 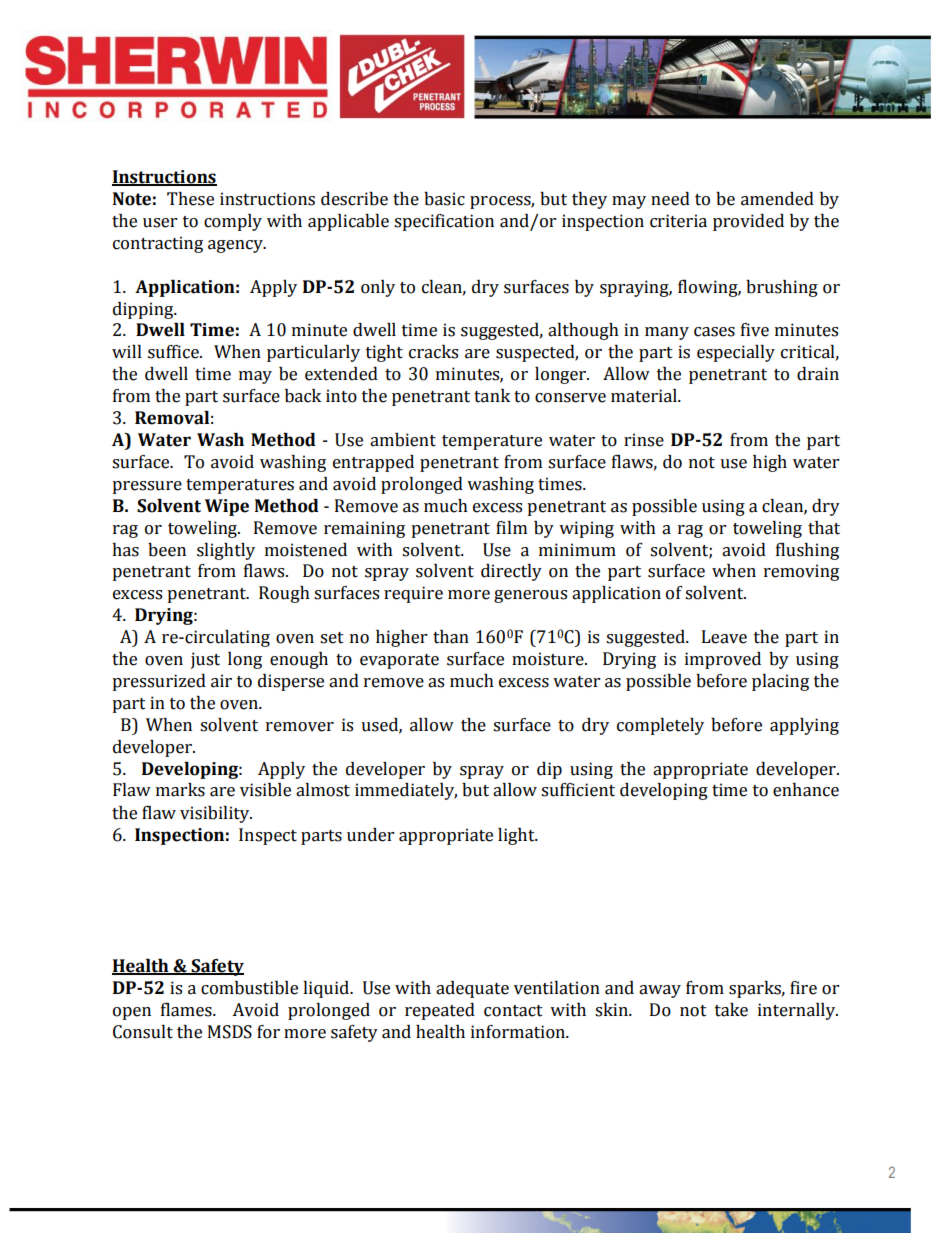 I want to click on flames, so click(x=187, y=1009).
